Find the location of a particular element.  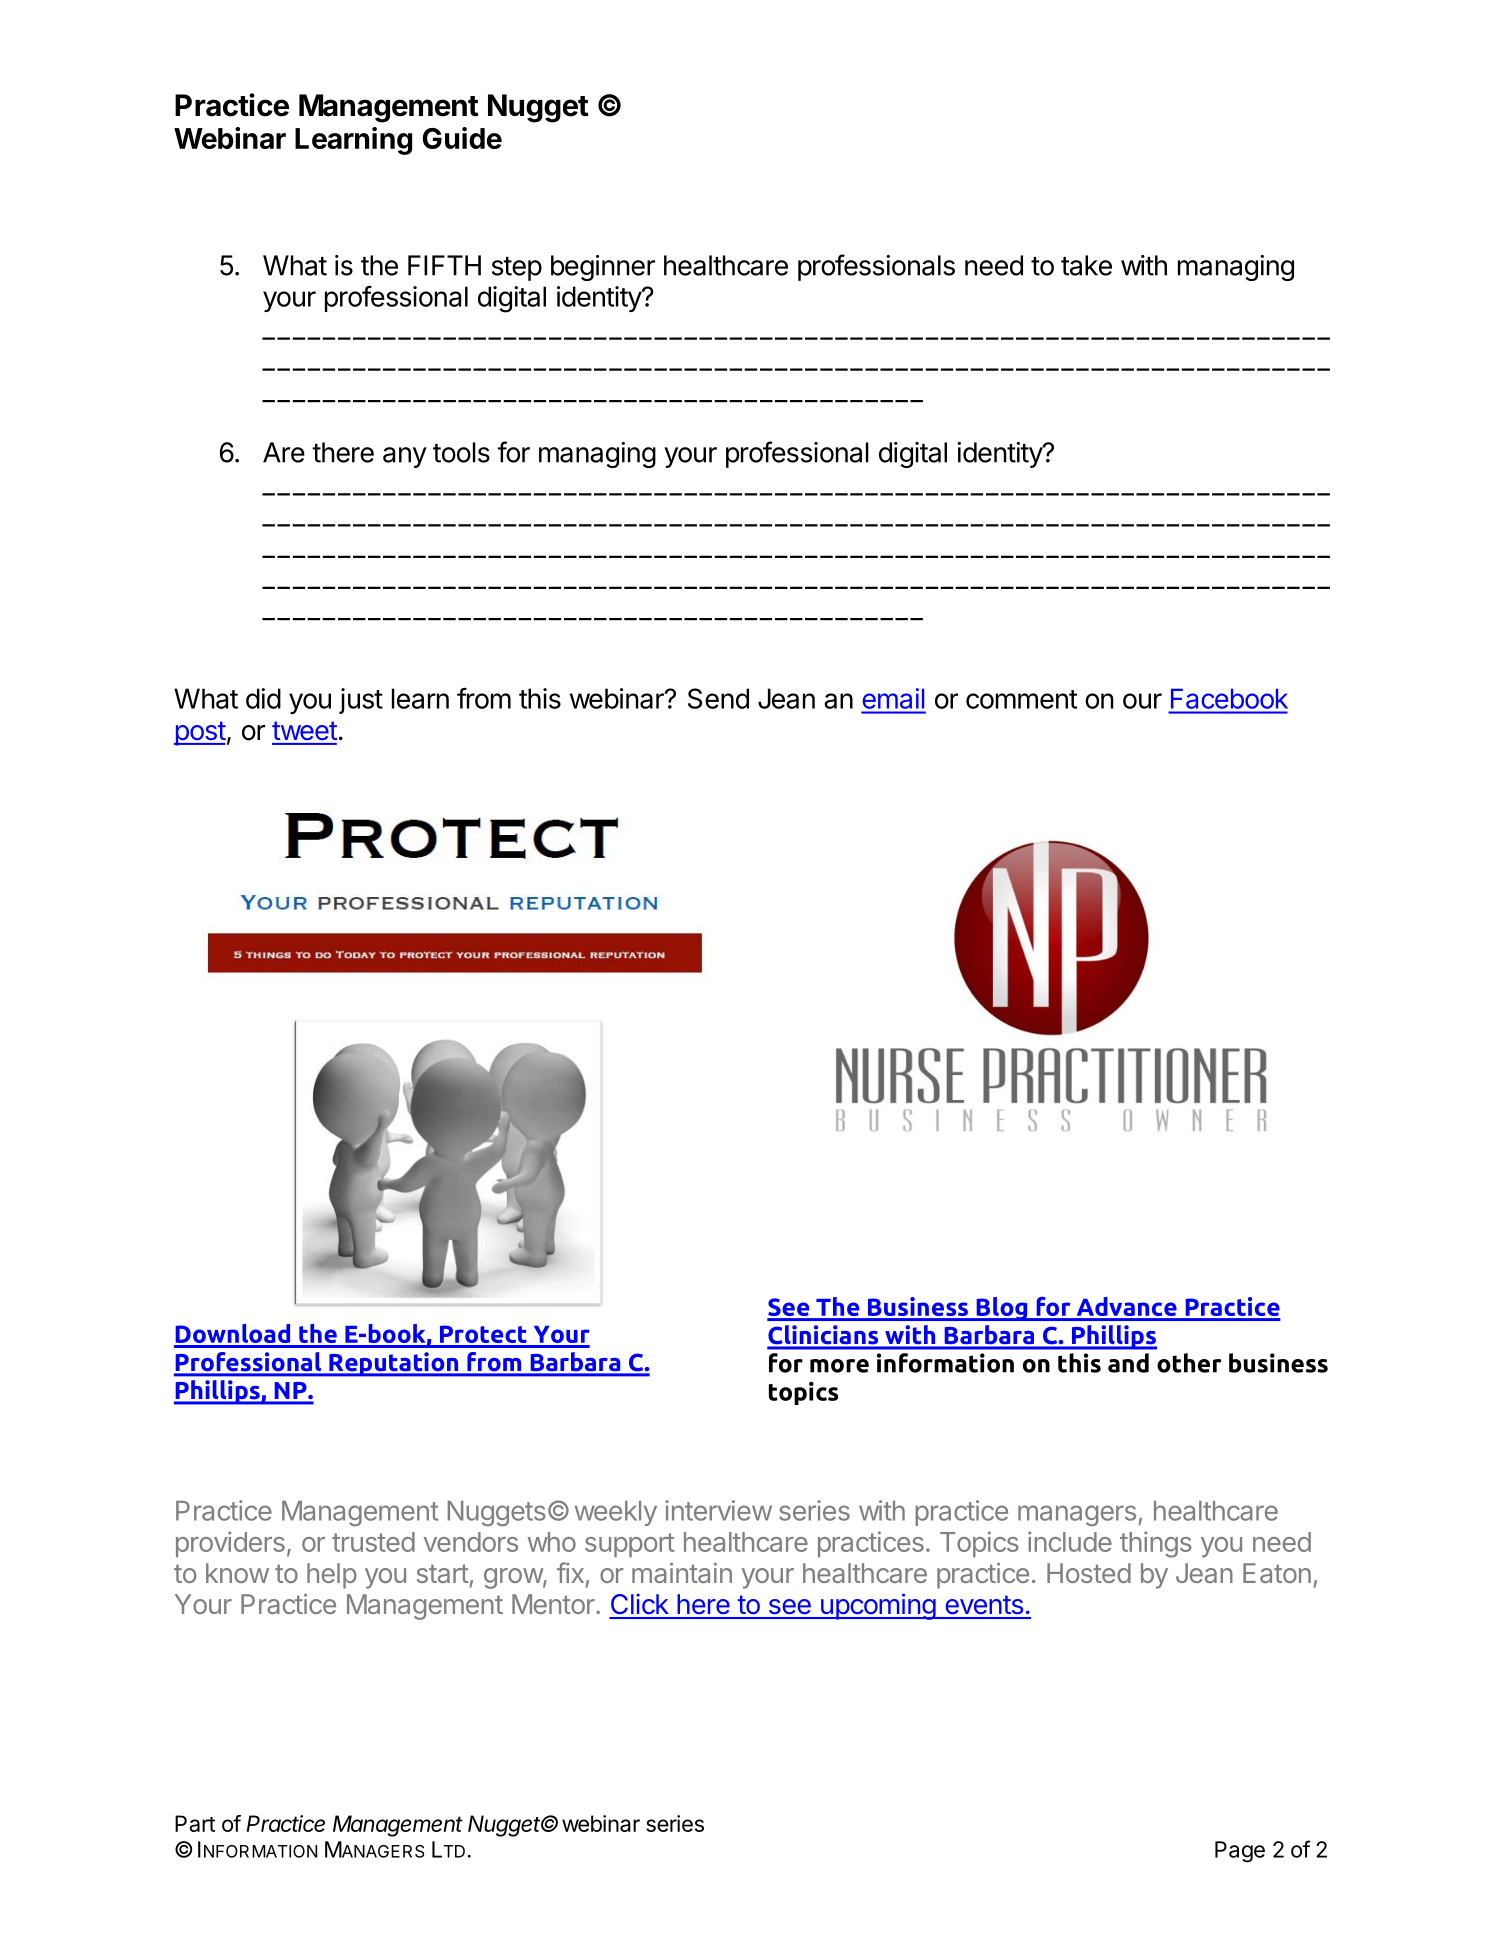

beginner is located at coordinates (603, 268).
